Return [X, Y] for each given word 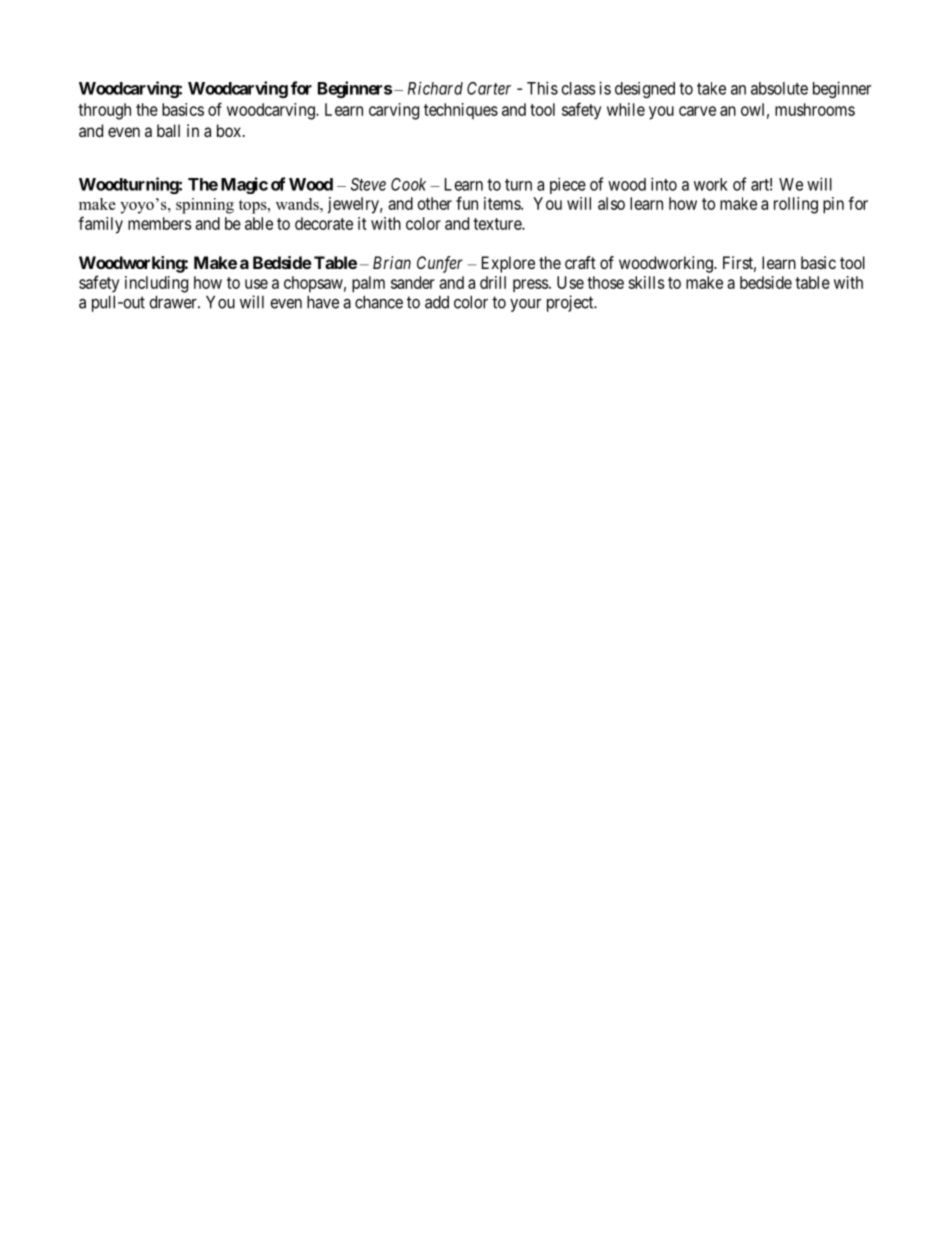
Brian [392, 262]
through [104, 111]
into [664, 184]
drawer [174, 302]
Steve [368, 184]
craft [580, 262]
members [159, 223]
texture [498, 224]
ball [168, 130]
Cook [408, 184]
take [711, 88]
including [156, 284]
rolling [796, 205]
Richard [435, 88]
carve [697, 111]
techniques [461, 111]
